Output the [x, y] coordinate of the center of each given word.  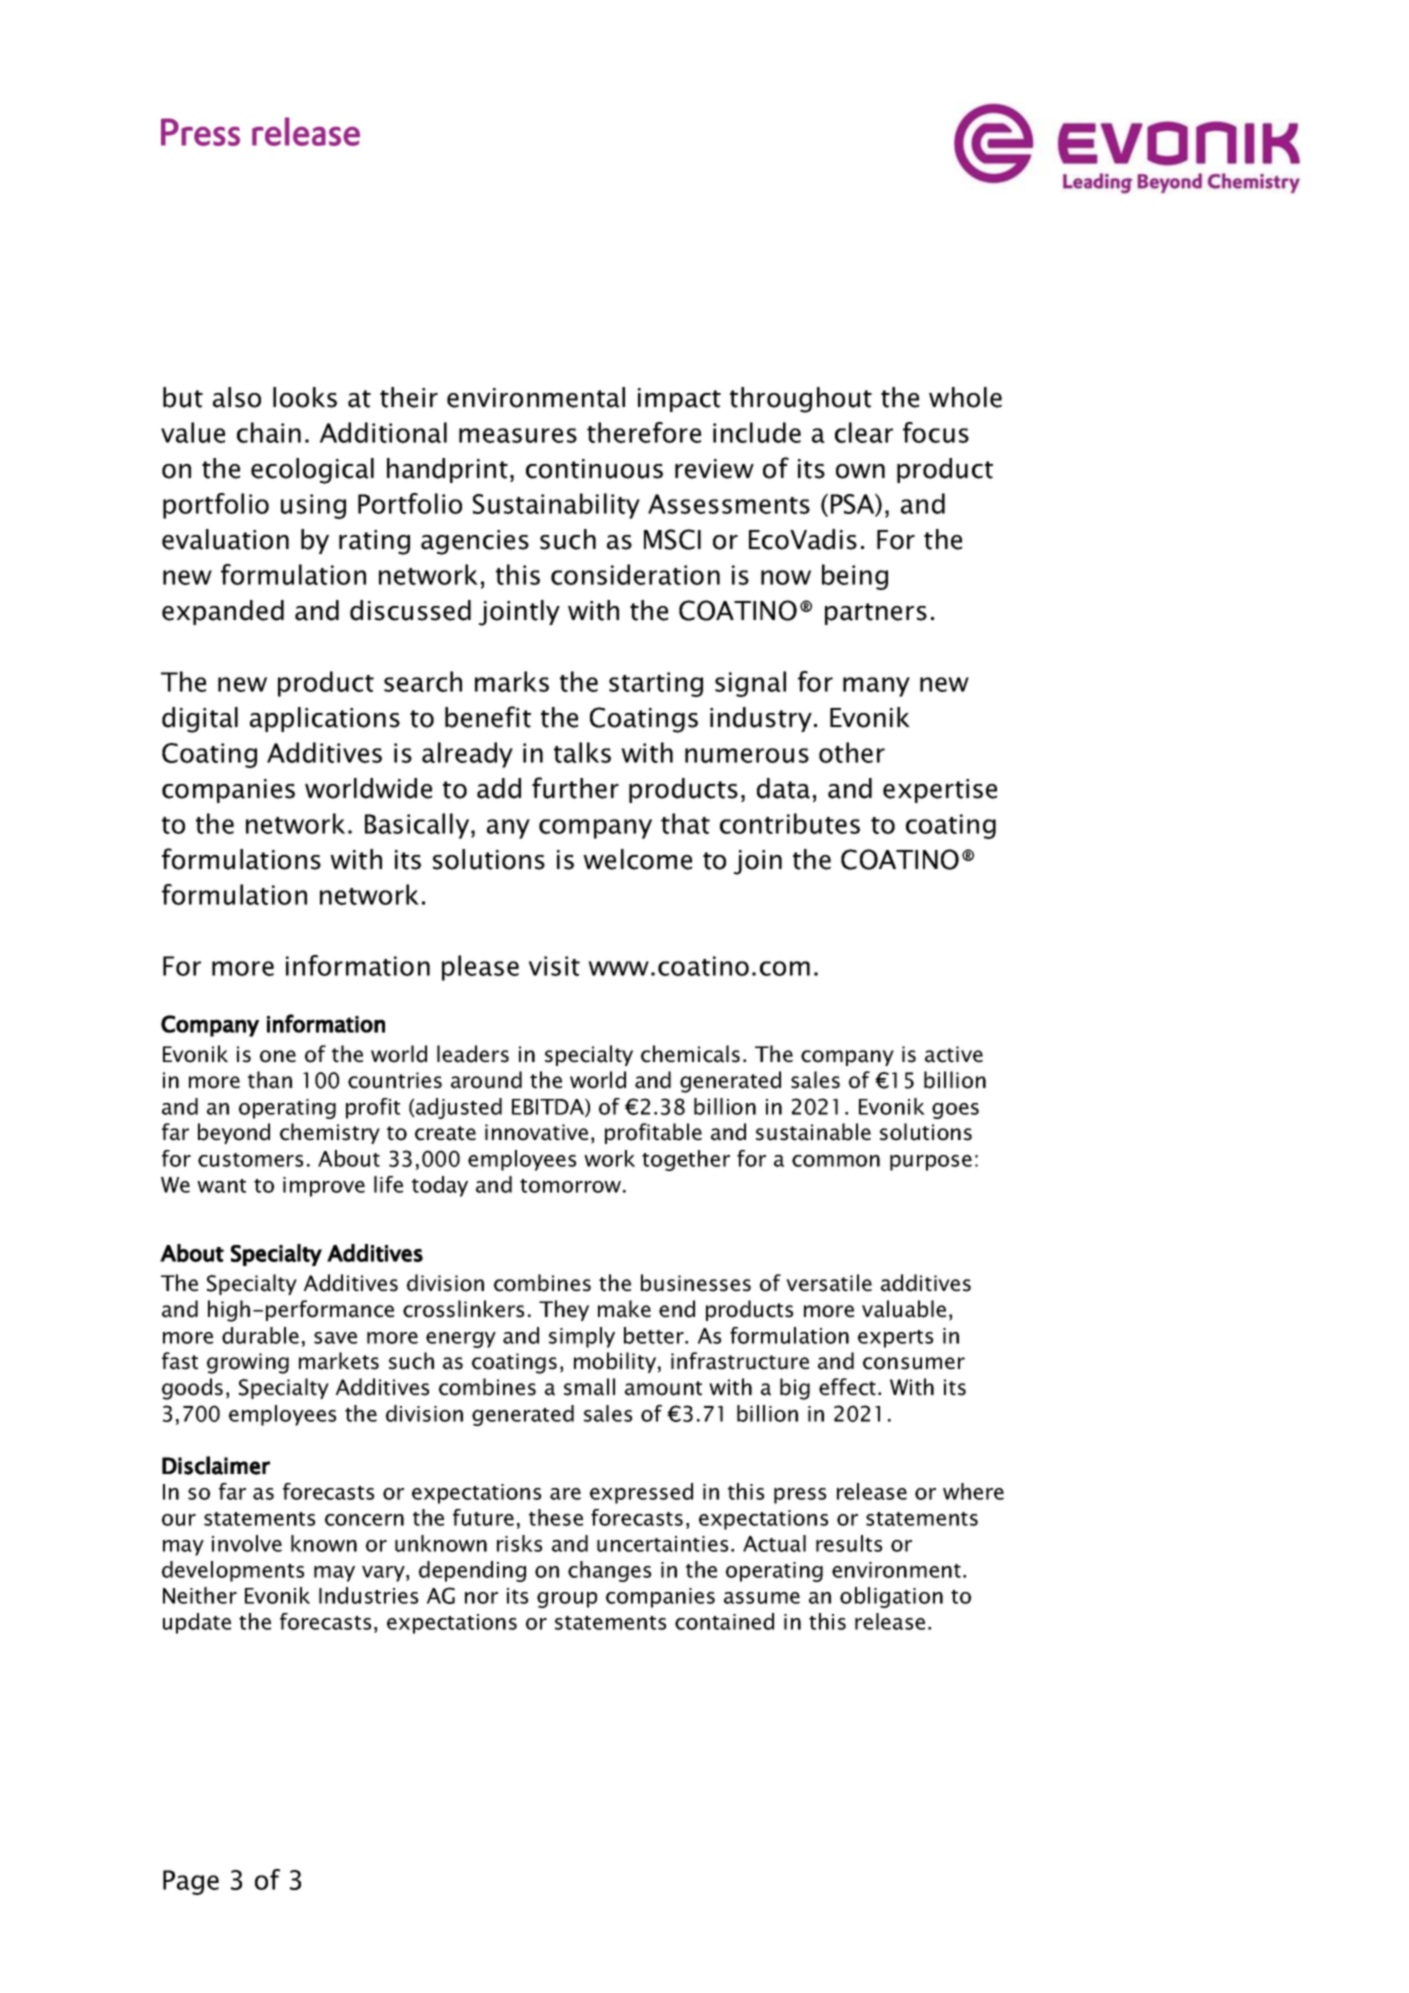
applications [325, 719]
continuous [594, 469]
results [849, 1543]
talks [582, 752]
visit [554, 966]
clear [864, 432]
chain [269, 432]
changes [609, 1571]
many [876, 687]
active [954, 1054]
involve [247, 1543]
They [564, 1310]
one [278, 1056]
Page [191, 1882]
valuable [904, 1309]
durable [260, 1335]
